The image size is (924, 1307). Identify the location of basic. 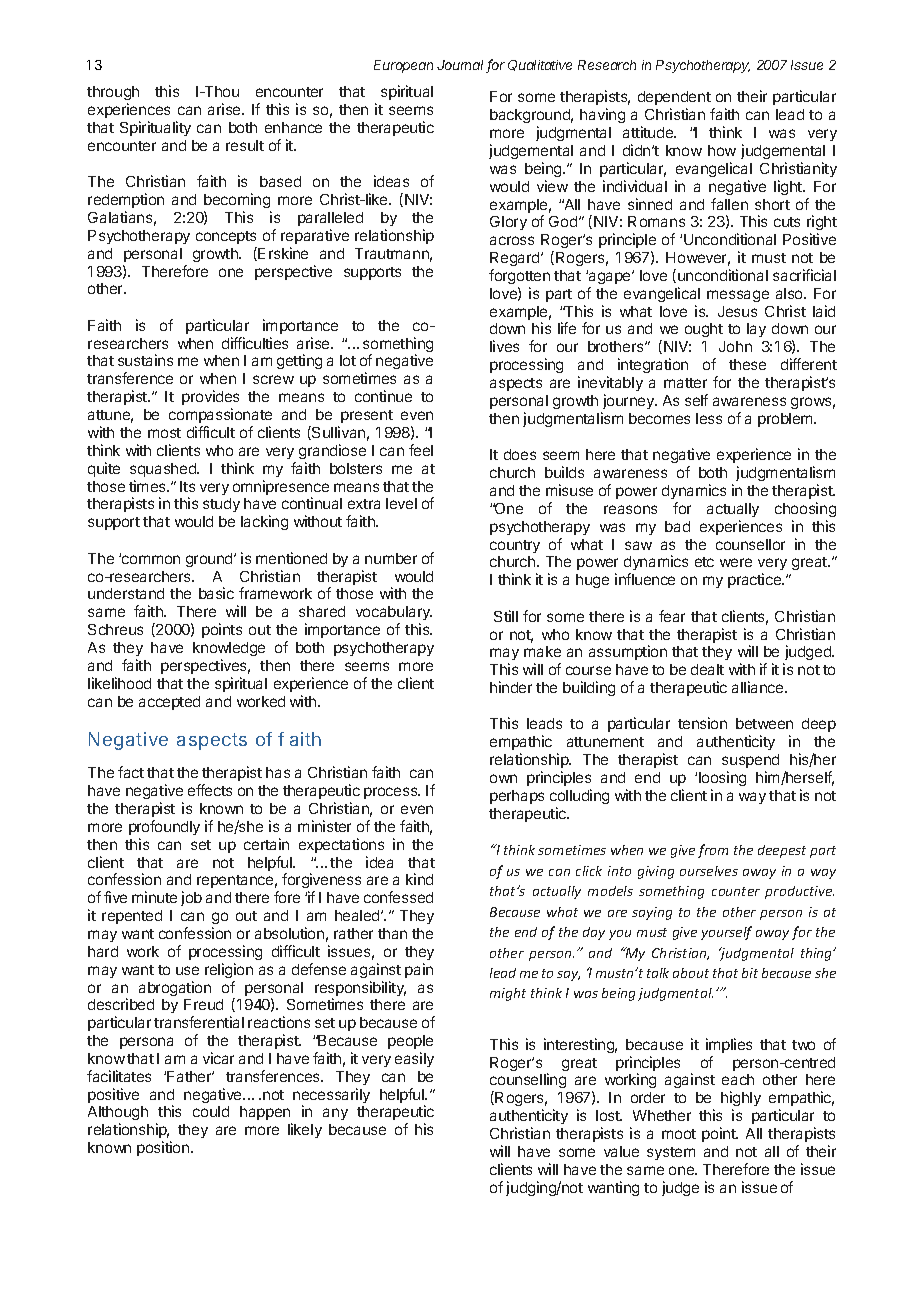
(216, 593).
